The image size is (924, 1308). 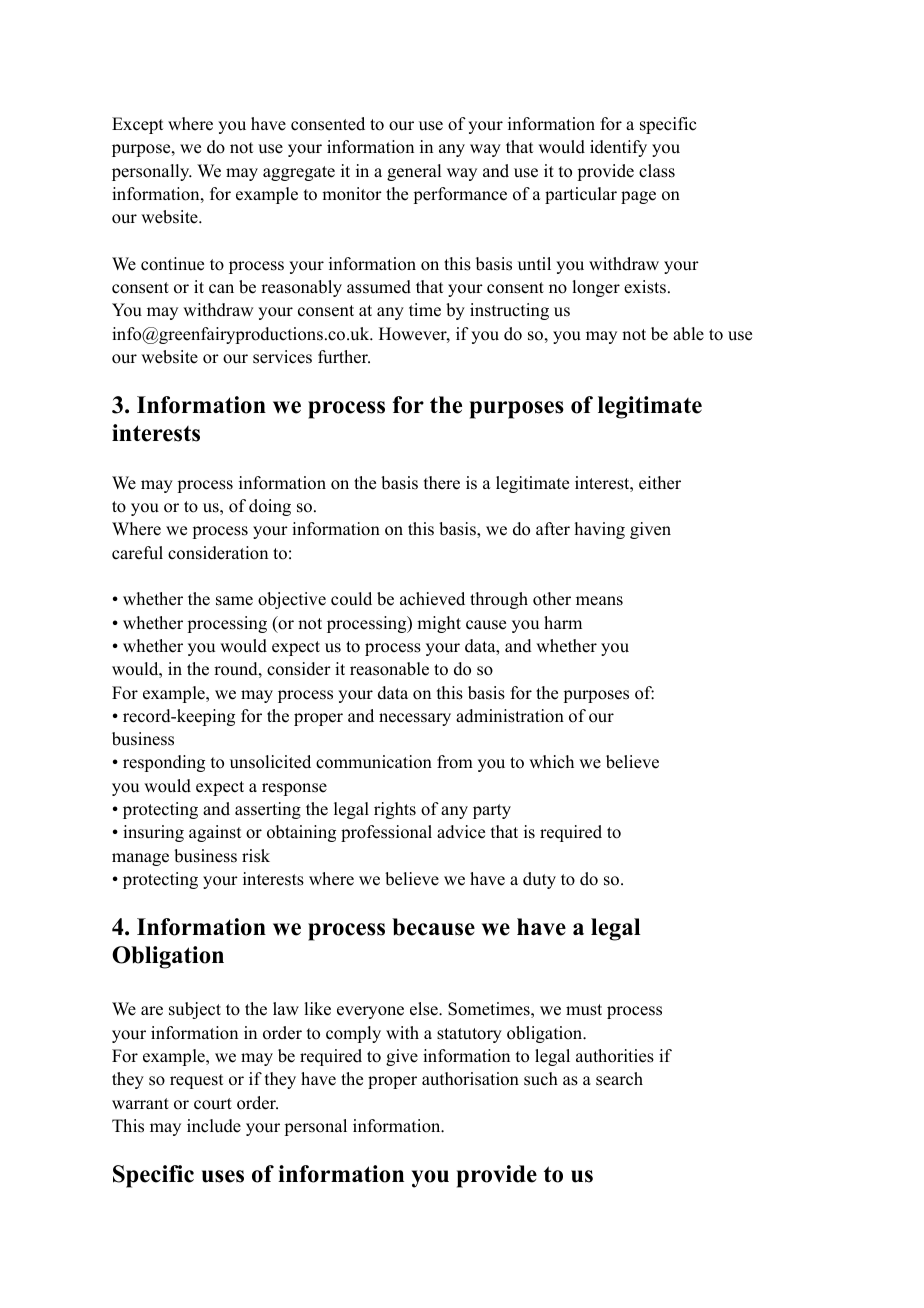 What do you see at coordinates (137, 125) in the document?
I see `Except` at bounding box center [137, 125].
